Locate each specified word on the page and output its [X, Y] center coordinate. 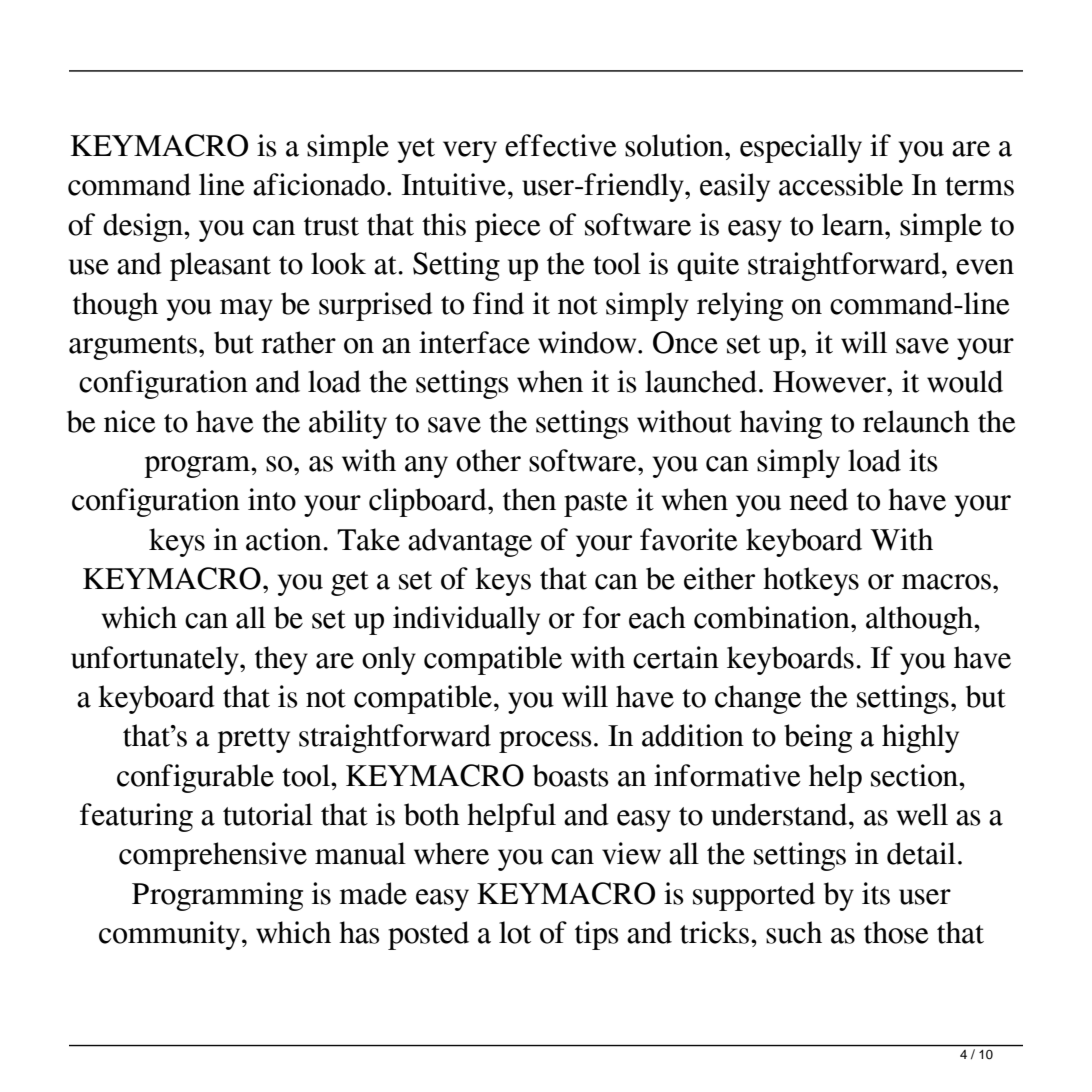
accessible [841, 184]
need [818, 499]
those [896, 932]
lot [515, 932]
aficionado [319, 184]
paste [596, 504]
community [171, 935]
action [285, 539]
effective [561, 145]
